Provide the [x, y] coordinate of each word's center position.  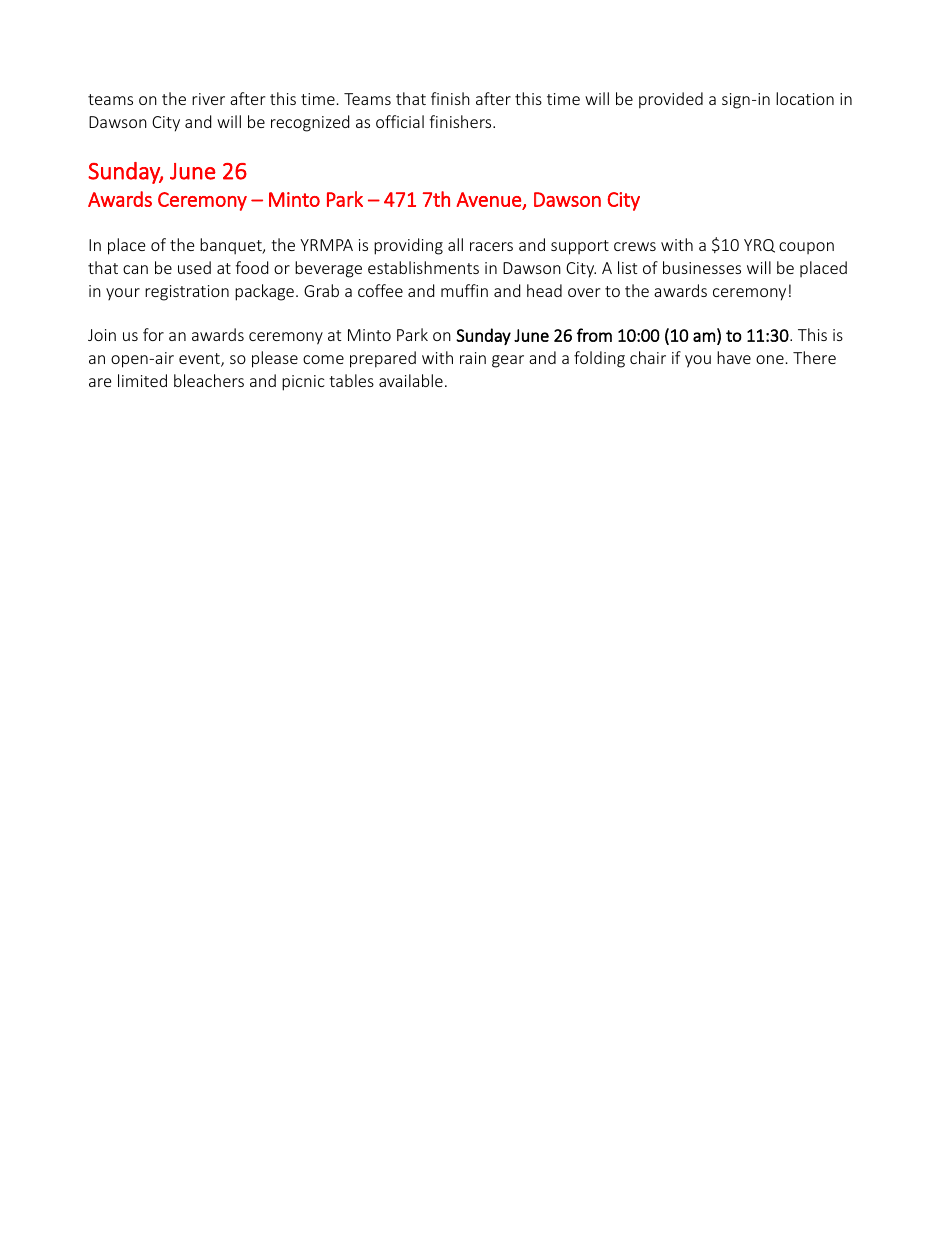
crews [635, 246]
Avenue [488, 199]
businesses [702, 267]
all [455, 244]
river [208, 99]
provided [671, 100]
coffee [380, 290]
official [400, 121]
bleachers [209, 380]
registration [187, 293]
